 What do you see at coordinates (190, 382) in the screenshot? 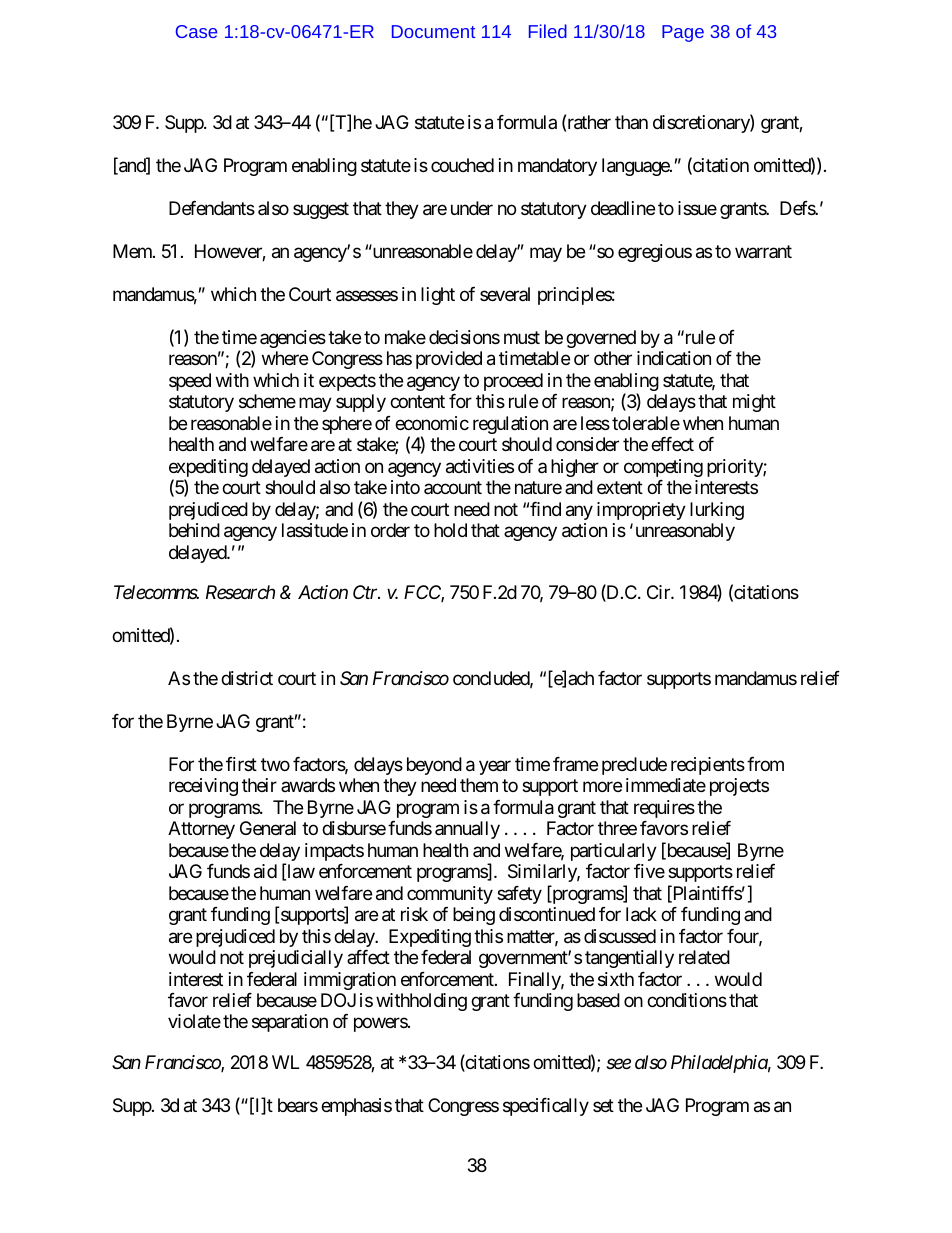
I see `speed` at bounding box center [190, 382].
